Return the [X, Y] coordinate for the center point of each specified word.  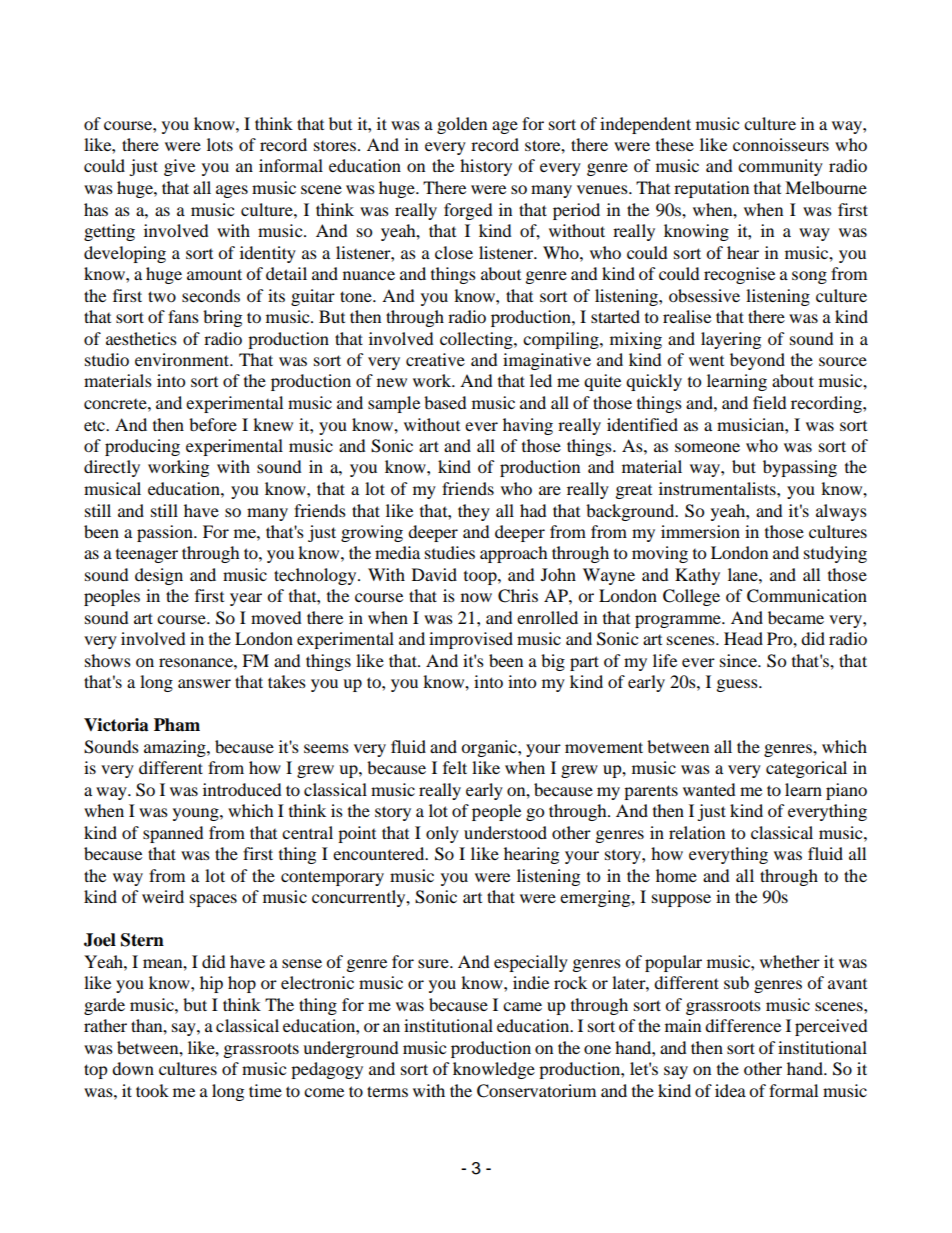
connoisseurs [781, 144]
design [159, 576]
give [179, 167]
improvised [471, 640]
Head [743, 638]
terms [387, 1091]
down [133, 1068]
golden [462, 125]
